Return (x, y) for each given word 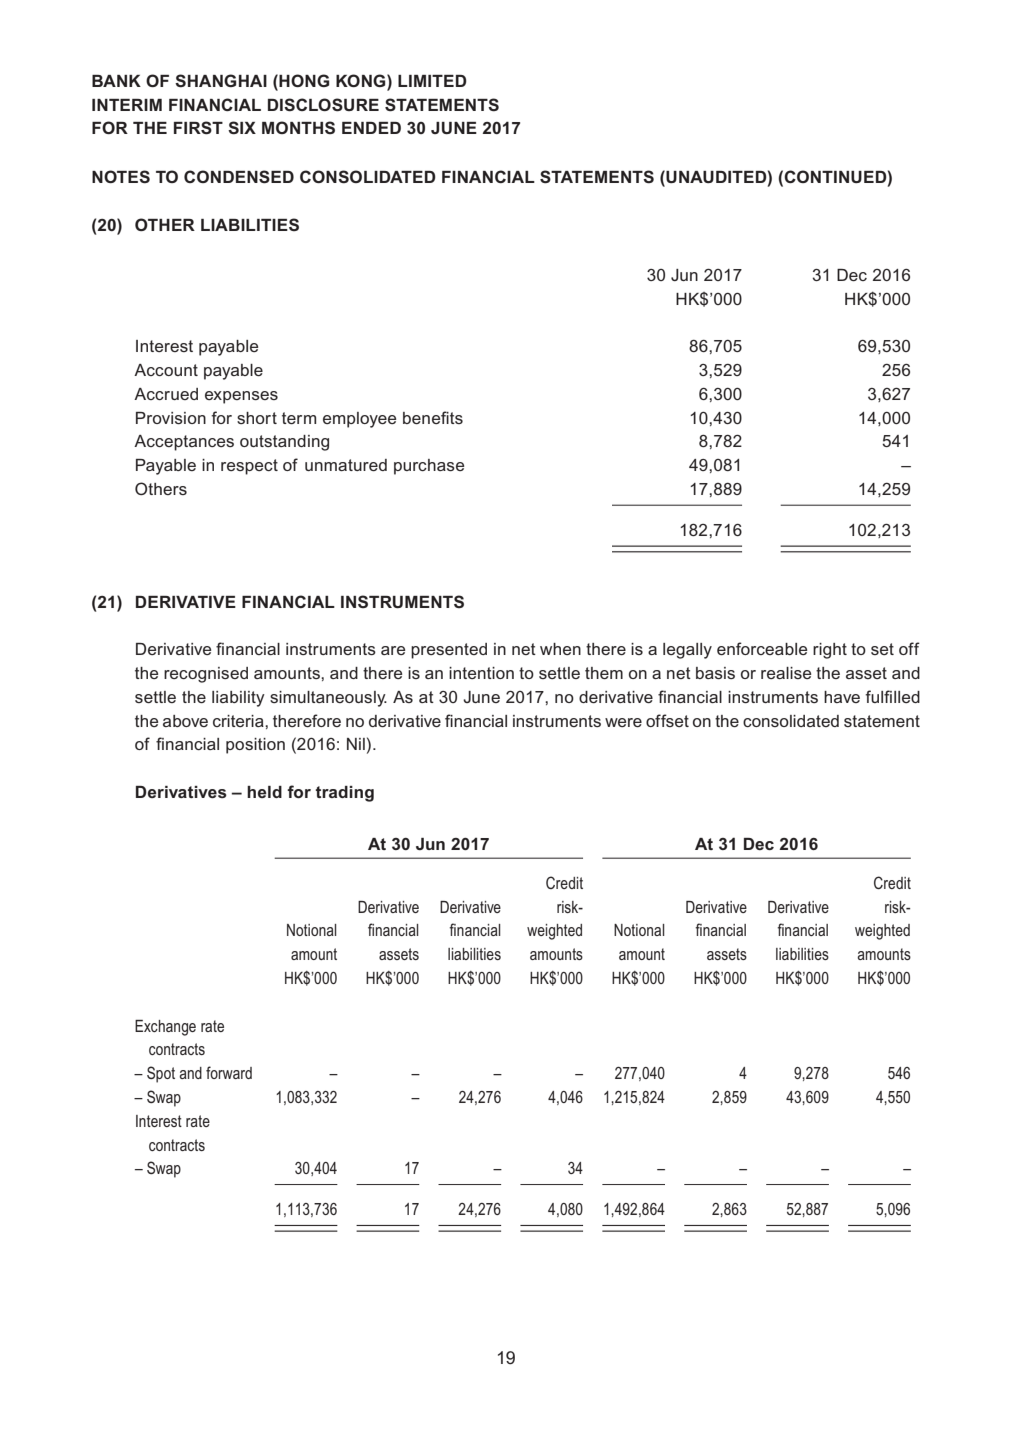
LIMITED (432, 81)
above (185, 721)
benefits (433, 417)
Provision (171, 418)
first (198, 128)
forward (229, 1072)
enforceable (762, 648)
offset (667, 720)
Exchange (165, 1028)
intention (481, 673)
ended (371, 128)
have (842, 697)
